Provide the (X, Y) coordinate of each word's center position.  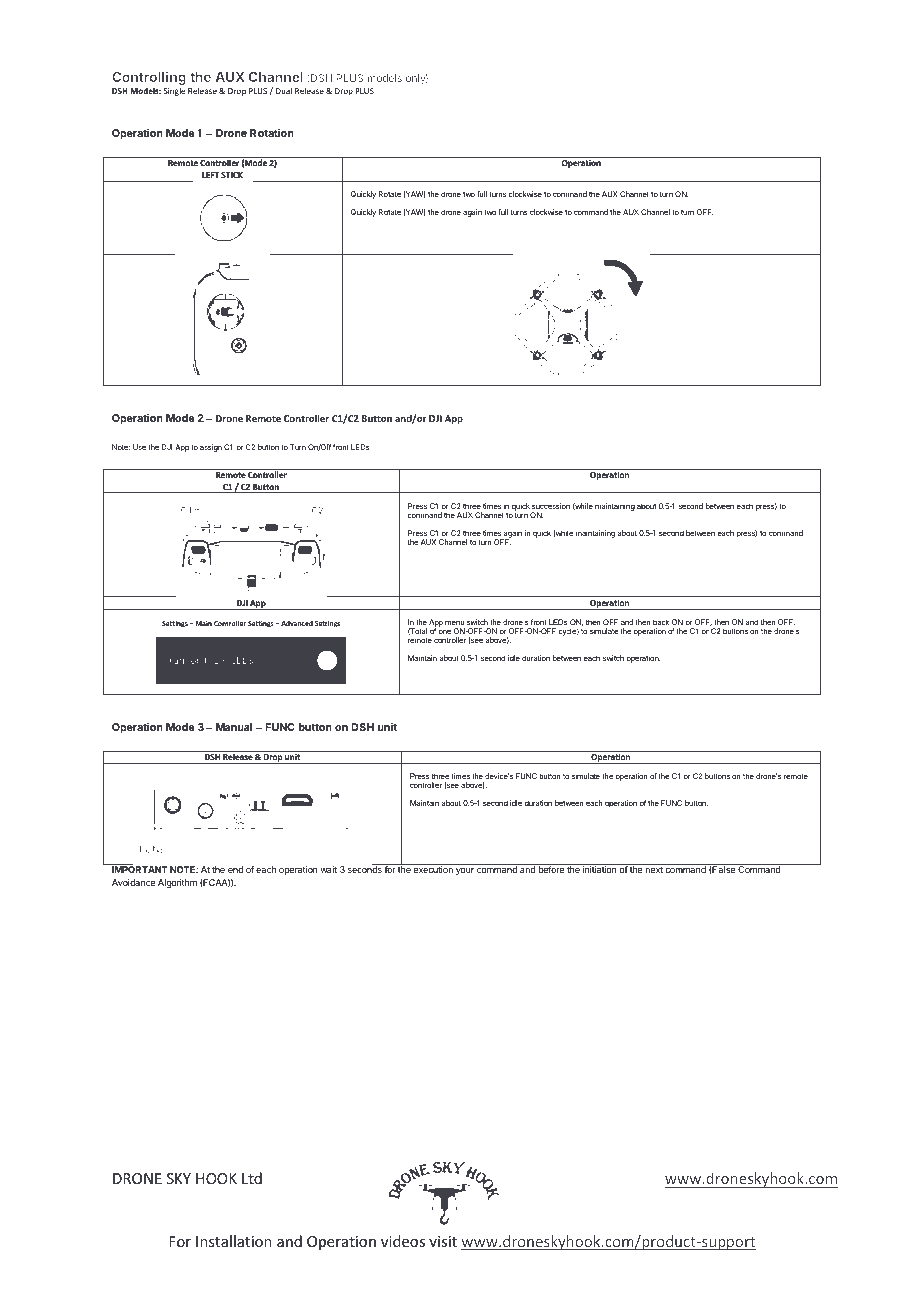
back (661, 622)
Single (174, 92)
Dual (284, 90)
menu (454, 623)
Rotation (272, 133)
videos (403, 1241)
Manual (234, 727)
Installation (234, 1241)
